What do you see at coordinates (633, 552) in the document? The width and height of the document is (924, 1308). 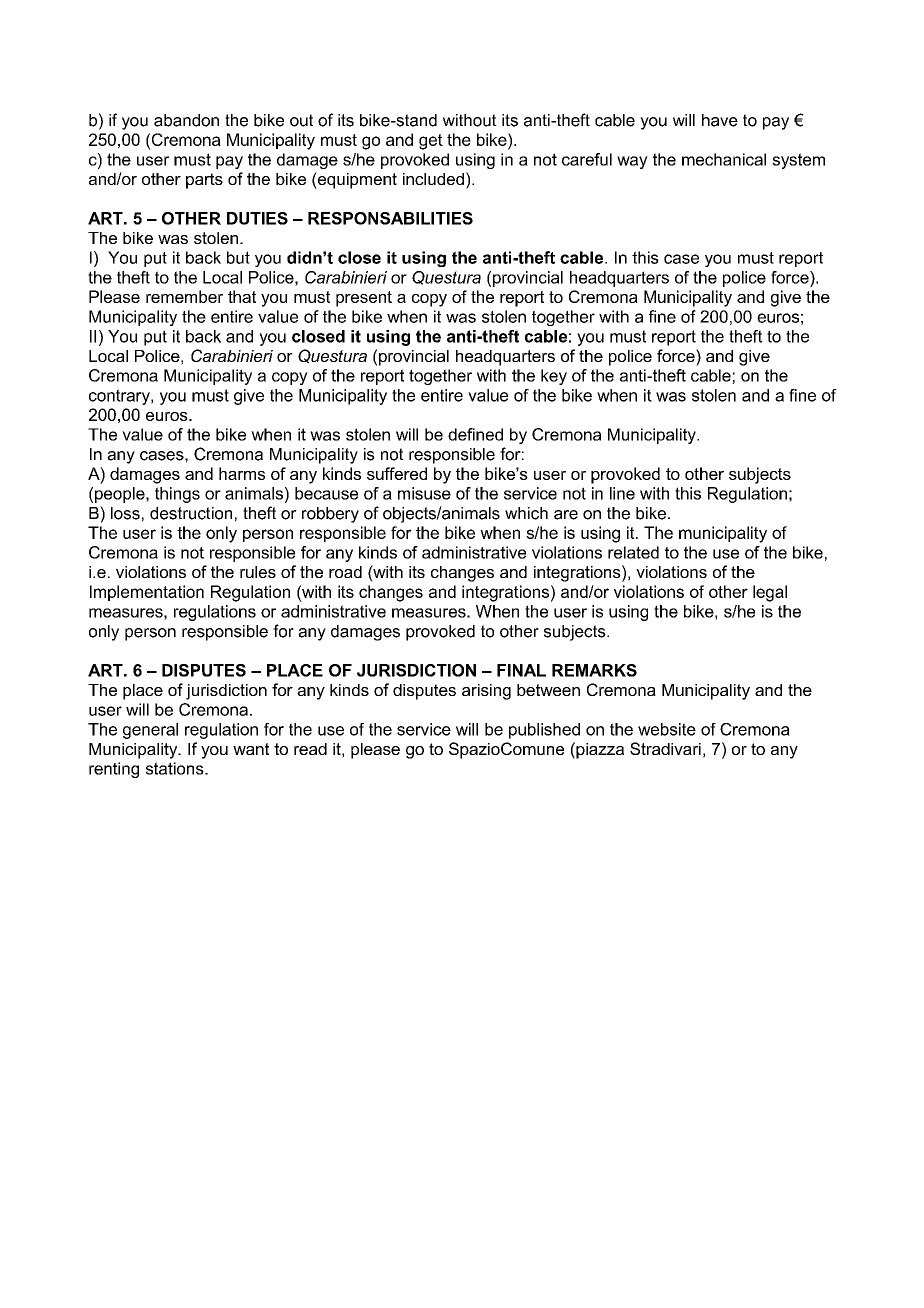 I see `related` at bounding box center [633, 552].
